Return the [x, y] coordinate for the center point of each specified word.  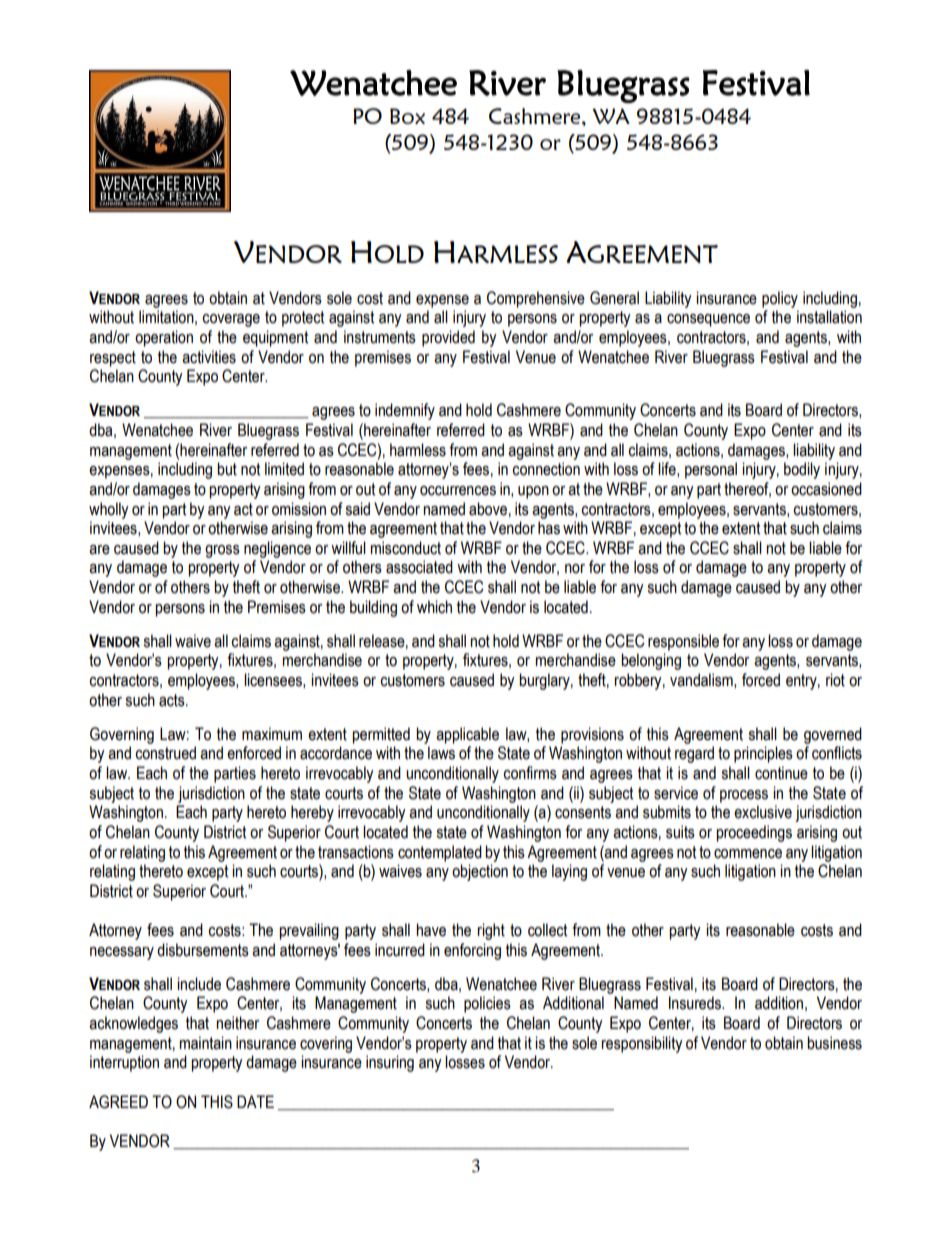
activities [209, 357]
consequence [708, 320]
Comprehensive [536, 299]
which [434, 607]
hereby [312, 813]
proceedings [754, 833]
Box [407, 116]
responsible [683, 642]
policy [780, 299]
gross [222, 551]
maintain [205, 1043]
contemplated [440, 853]
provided [448, 338]
